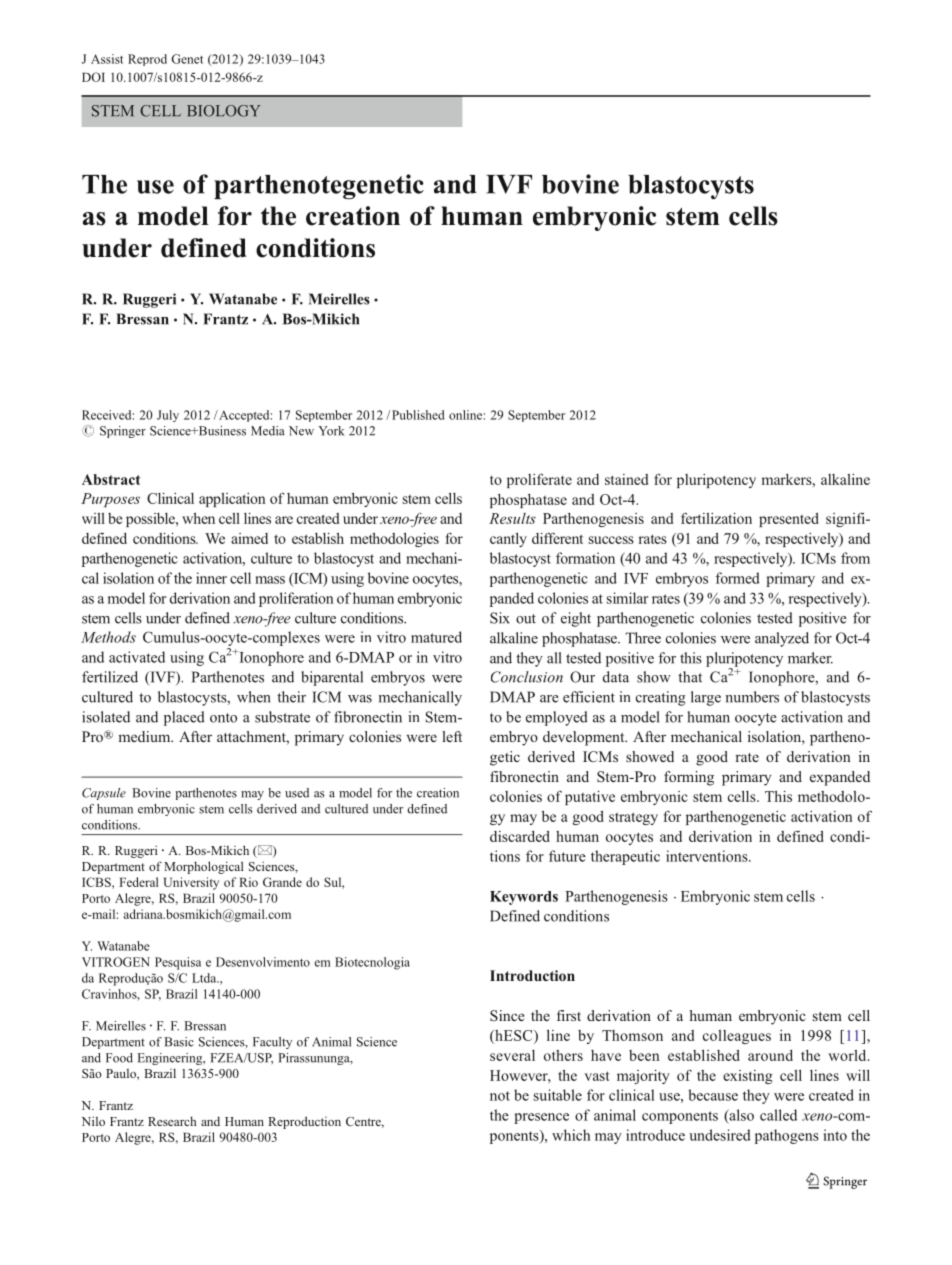  I want to click on therapeutic, so click(625, 857).
